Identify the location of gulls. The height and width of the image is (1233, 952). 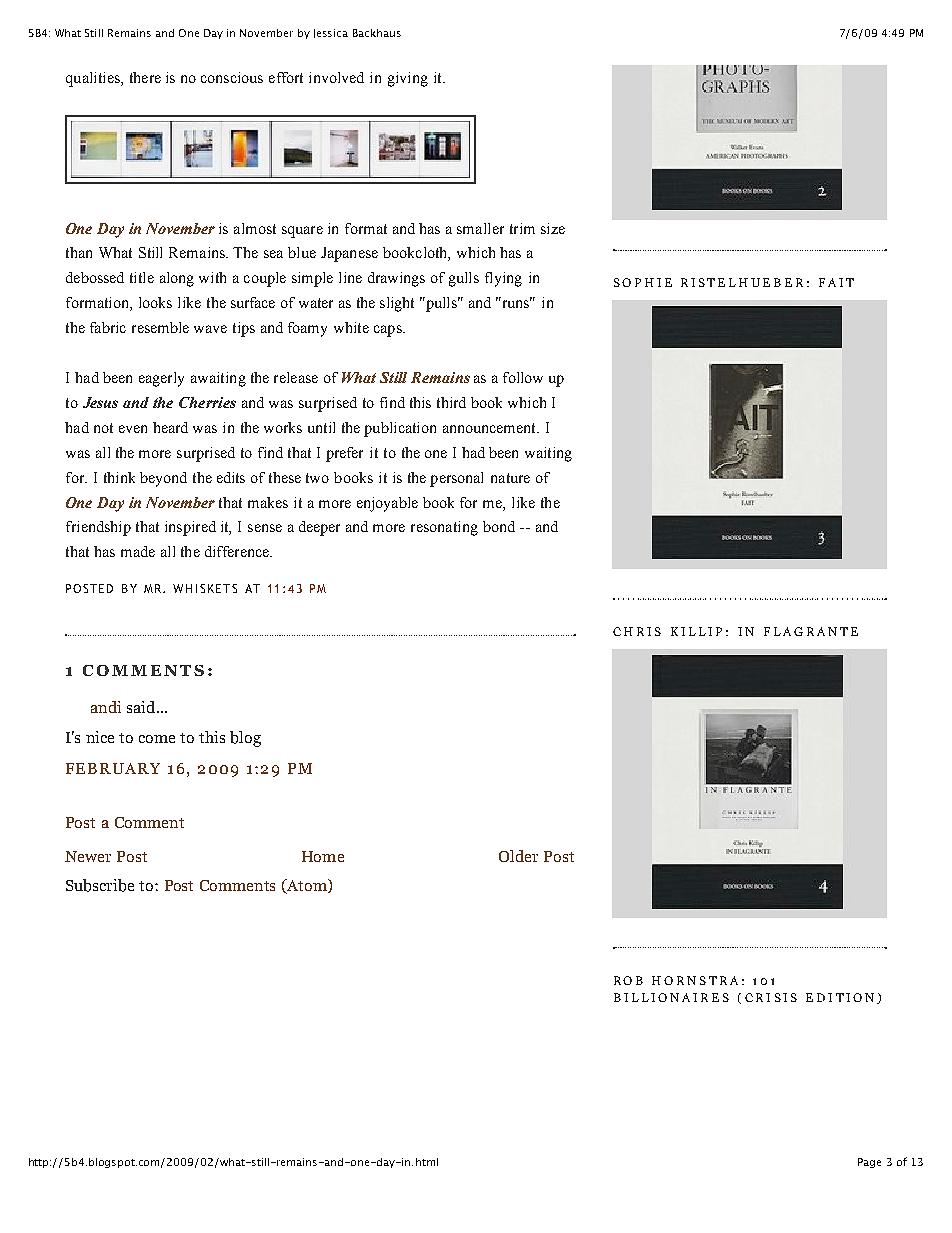
(464, 279).
